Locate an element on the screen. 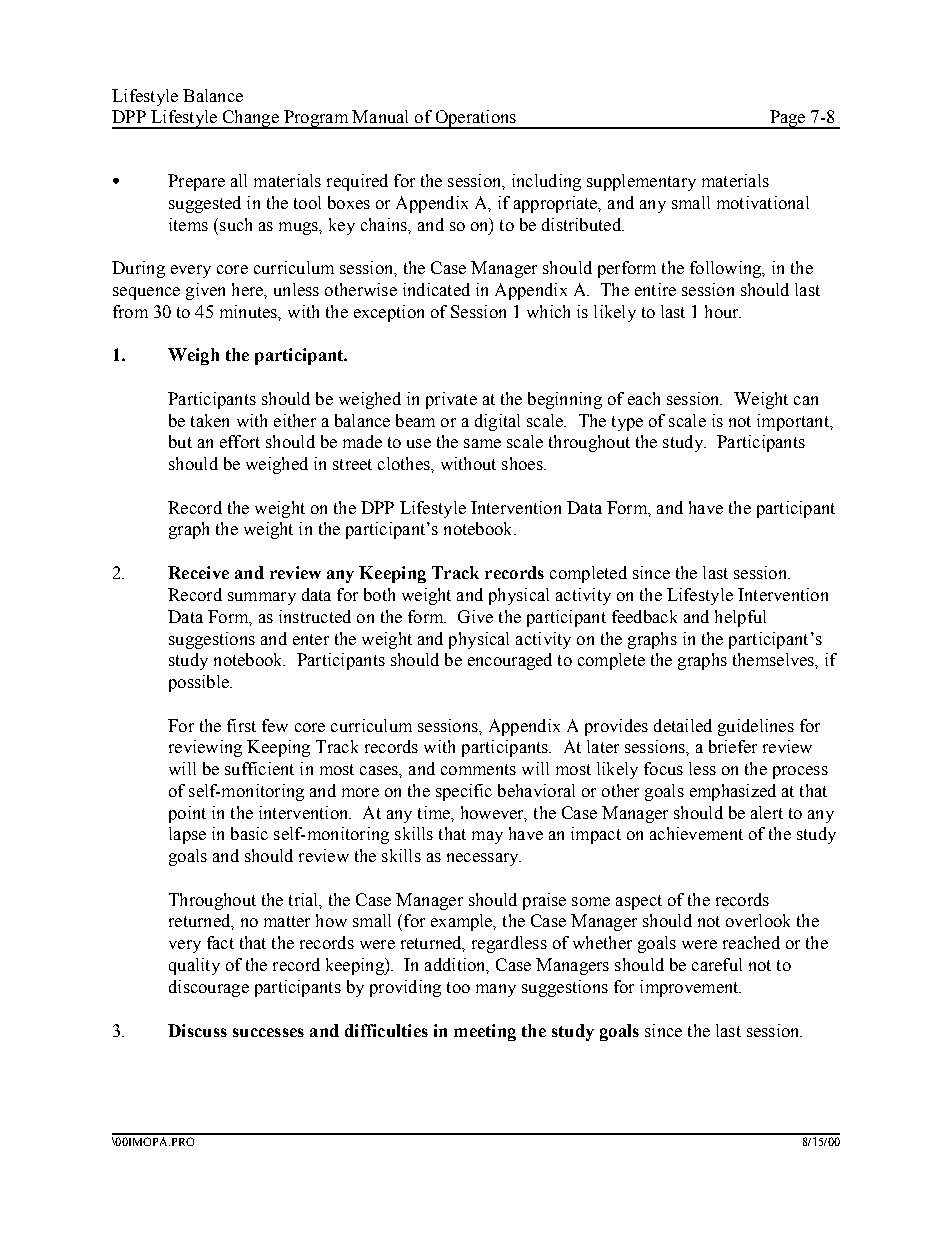 The height and width of the screenshot is (1233, 952). Operations is located at coordinates (475, 119).
